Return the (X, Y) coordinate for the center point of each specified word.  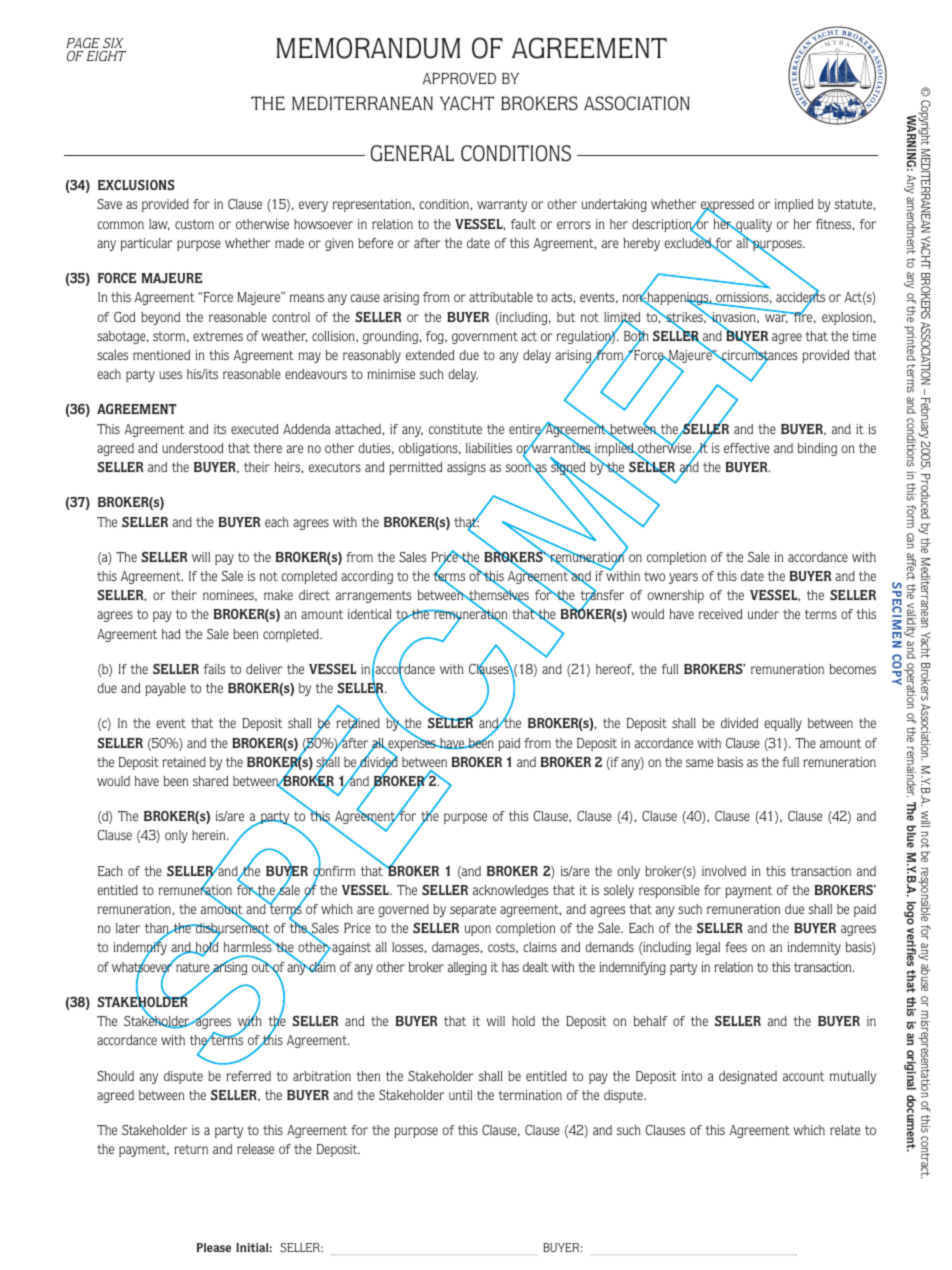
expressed (727, 207)
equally (783, 724)
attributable (501, 297)
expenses (412, 745)
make (278, 595)
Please (214, 1247)
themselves (498, 595)
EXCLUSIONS (136, 185)
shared (210, 781)
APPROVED (459, 78)
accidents (800, 297)
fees (736, 947)
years (683, 578)
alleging (467, 968)
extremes (218, 336)
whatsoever (143, 967)
